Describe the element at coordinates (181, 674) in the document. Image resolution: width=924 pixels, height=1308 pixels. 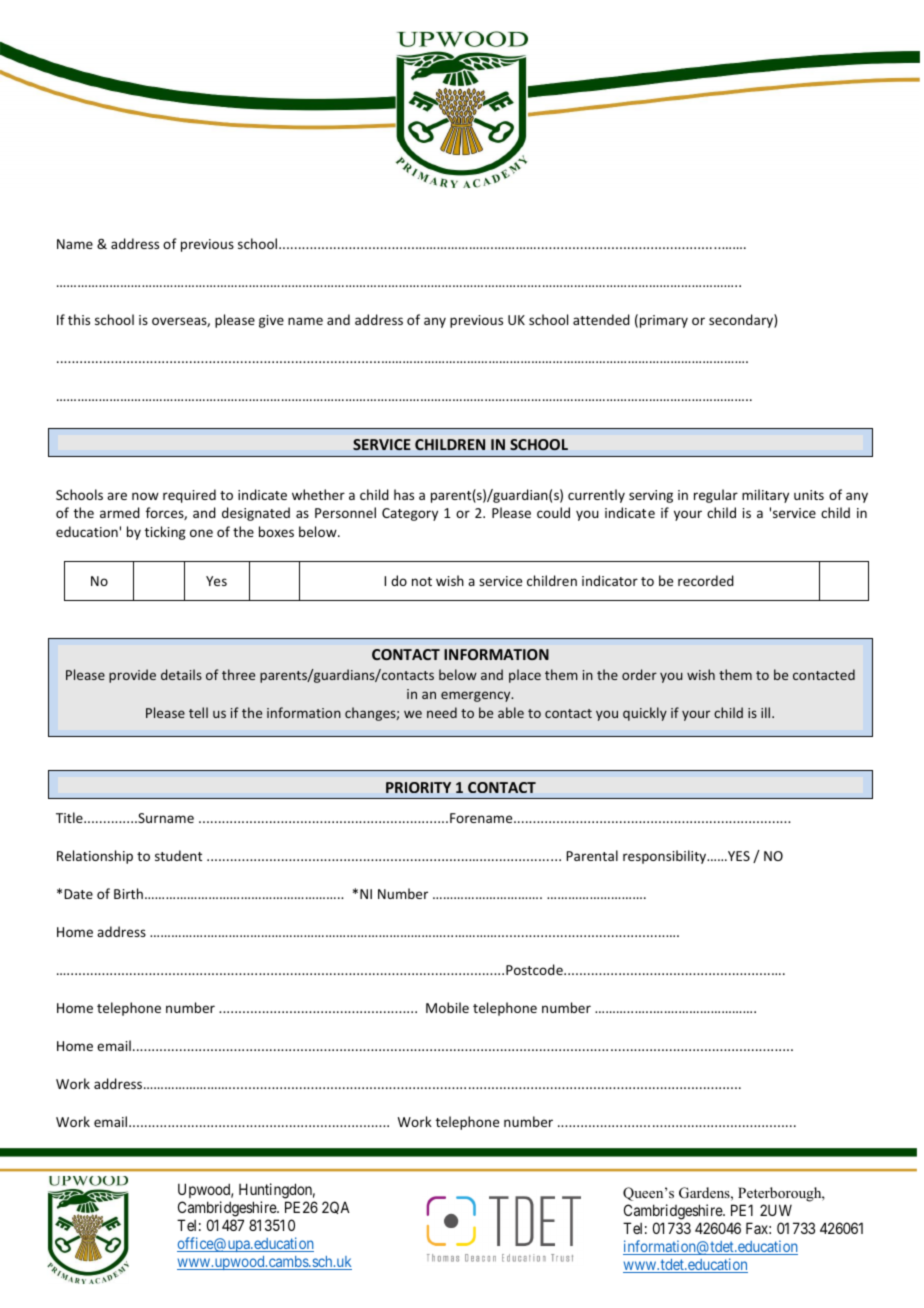
I see `details` at that location.
